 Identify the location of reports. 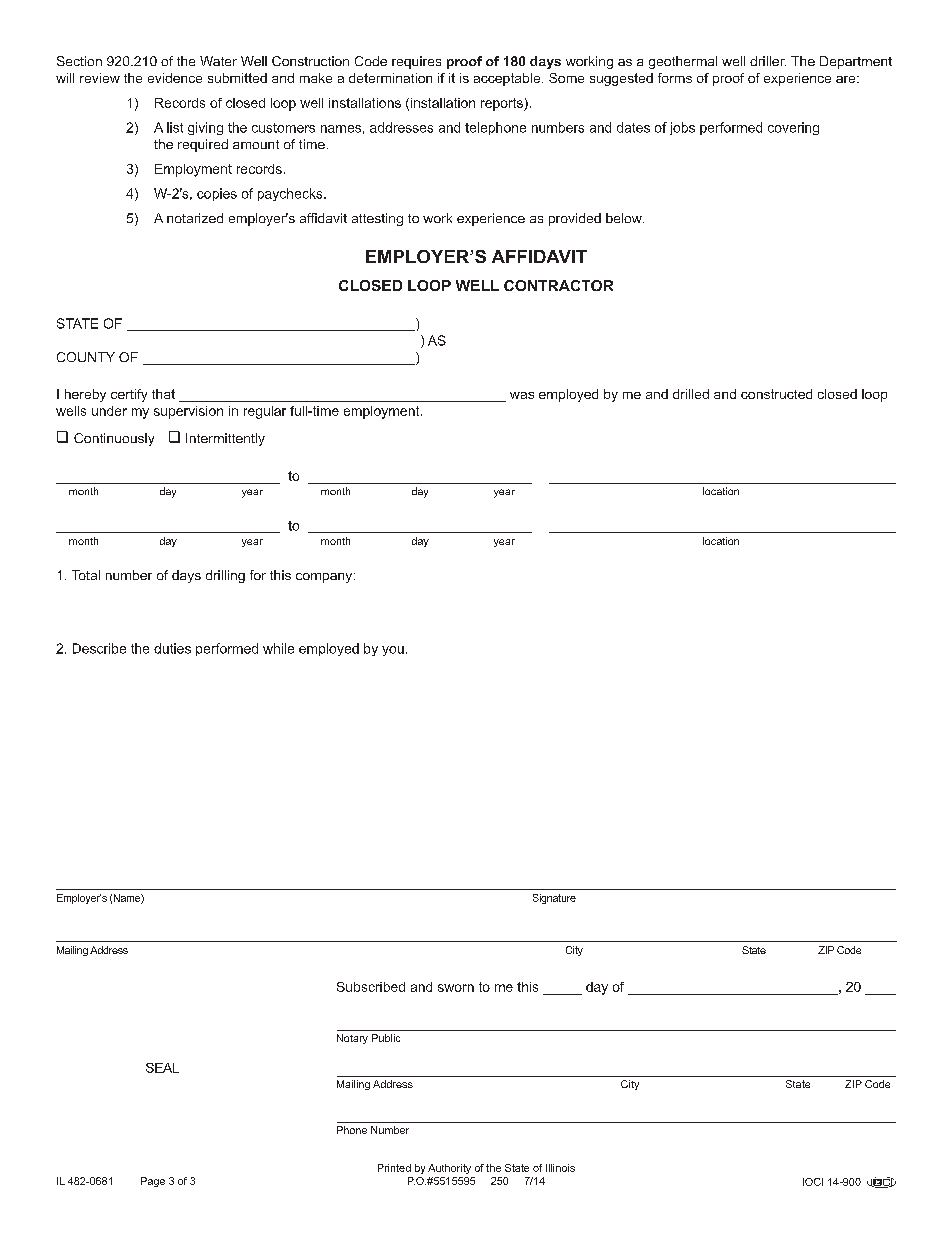
(503, 104).
